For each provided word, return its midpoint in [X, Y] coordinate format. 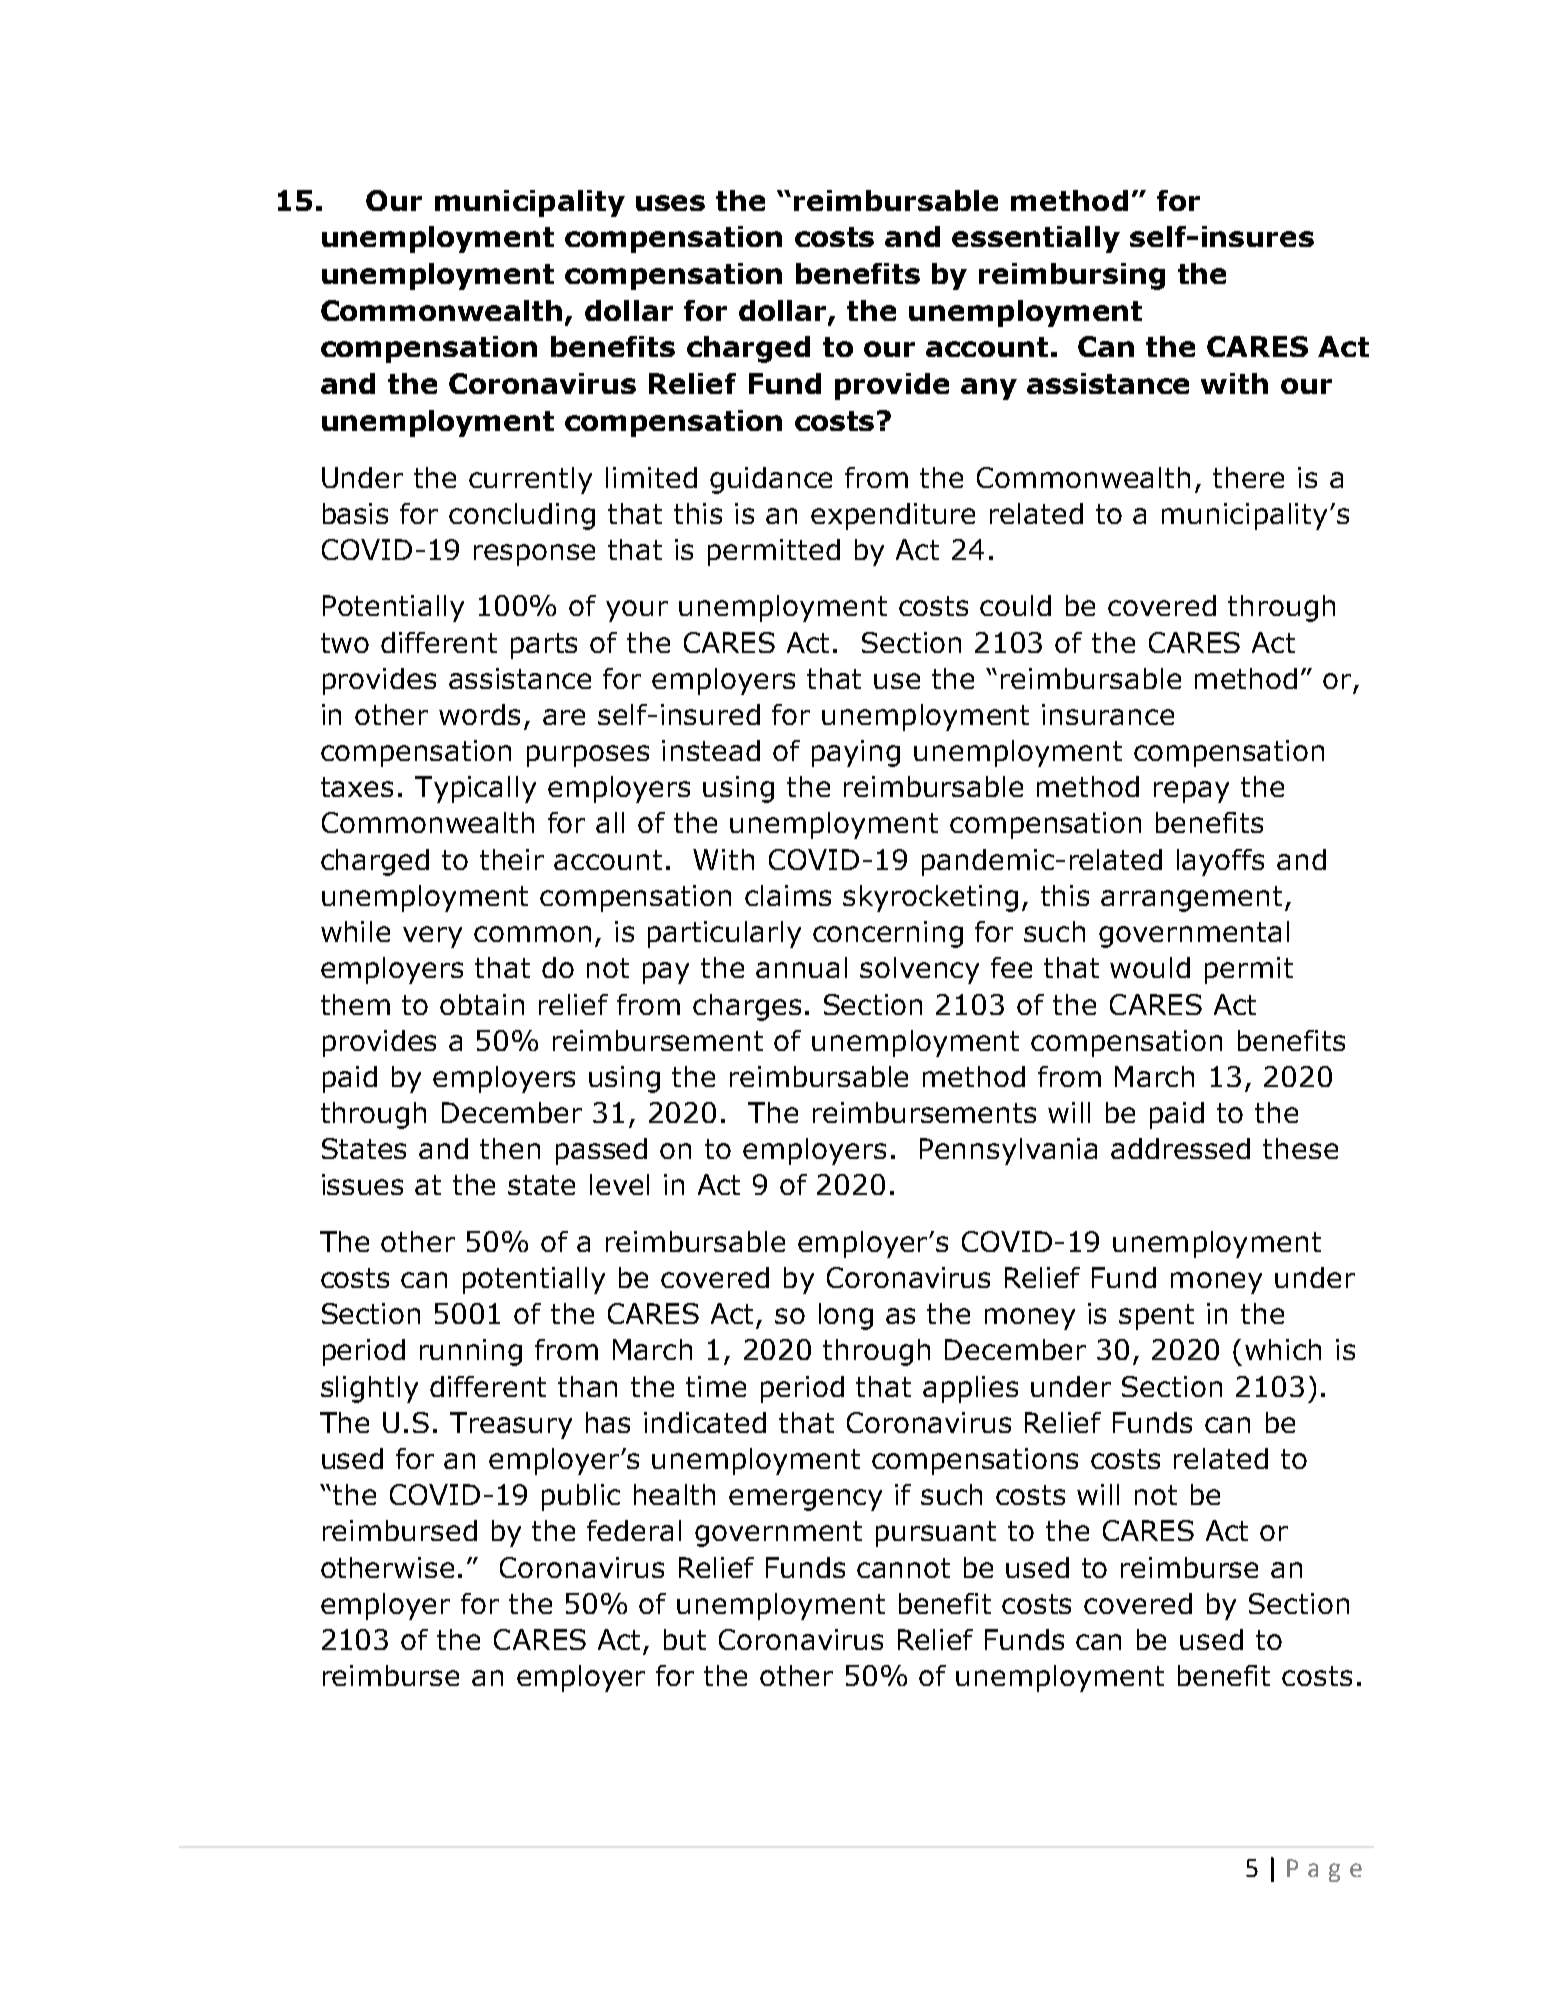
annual [801, 967]
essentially [1036, 239]
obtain [482, 1004]
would [1150, 967]
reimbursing [1072, 276]
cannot [903, 1568]
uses [670, 203]
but [685, 1639]
